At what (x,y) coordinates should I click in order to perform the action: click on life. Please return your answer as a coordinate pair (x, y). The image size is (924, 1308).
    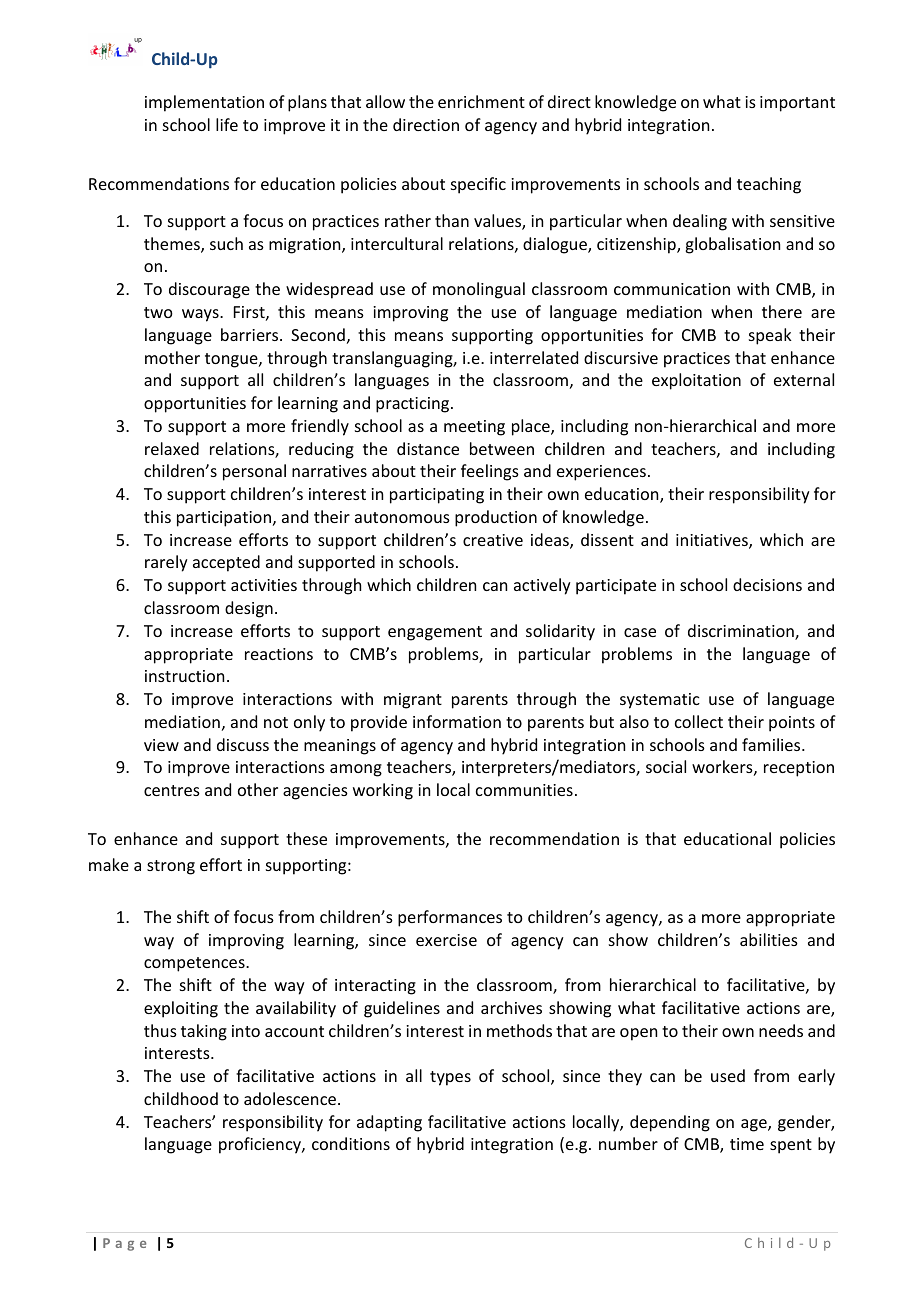
    Looking at the image, I should click on (227, 124).
